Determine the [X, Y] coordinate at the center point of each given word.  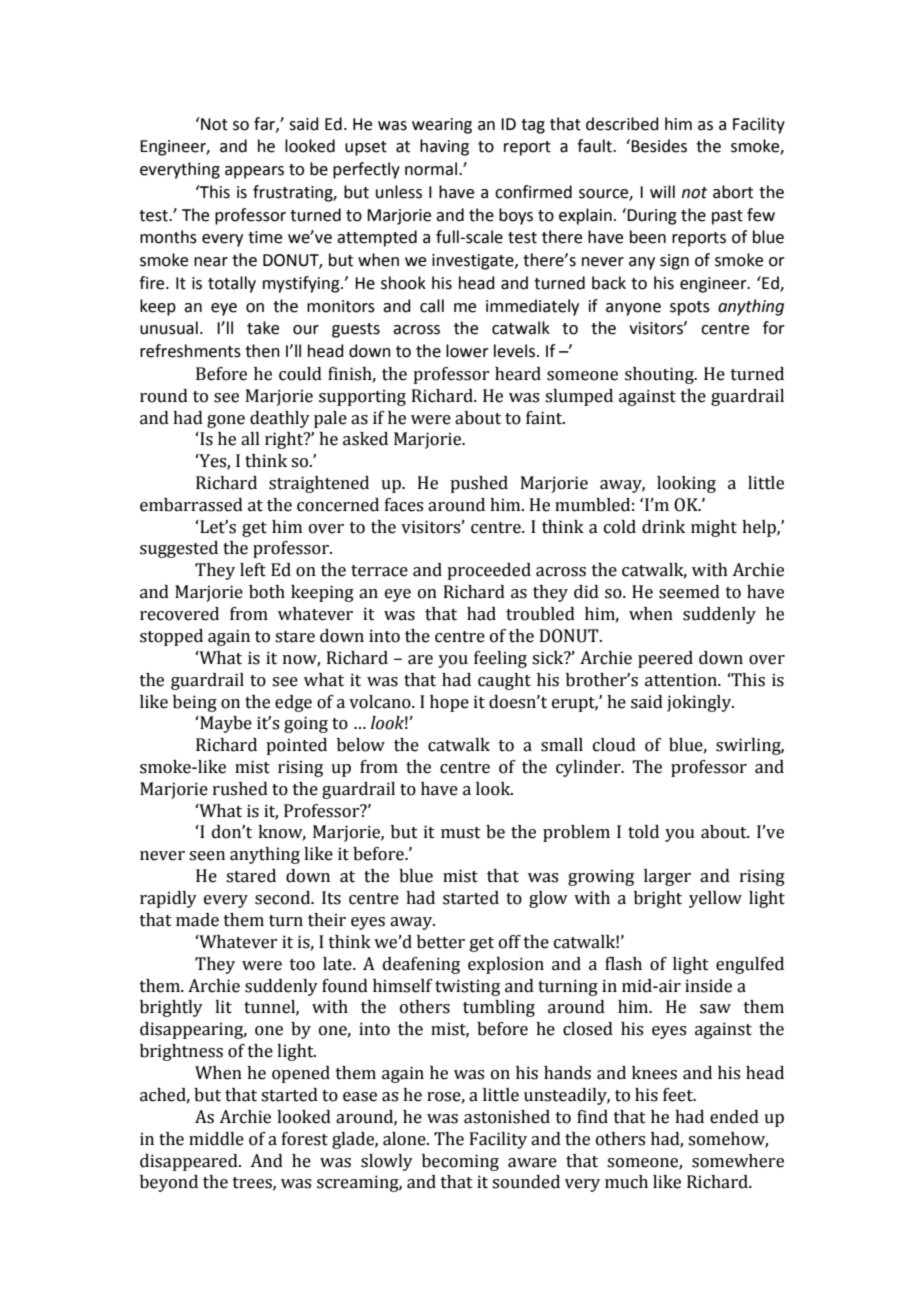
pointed [296, 746]
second [284, 898]
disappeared [190, 1162]
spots [690, 308]
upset [366, 148]
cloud [614, 745]
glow [548, 899]
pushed [479, 484]
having [444, 147]
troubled [540, 614]
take [263, 328]
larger [667, 877]
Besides [658, 146]
